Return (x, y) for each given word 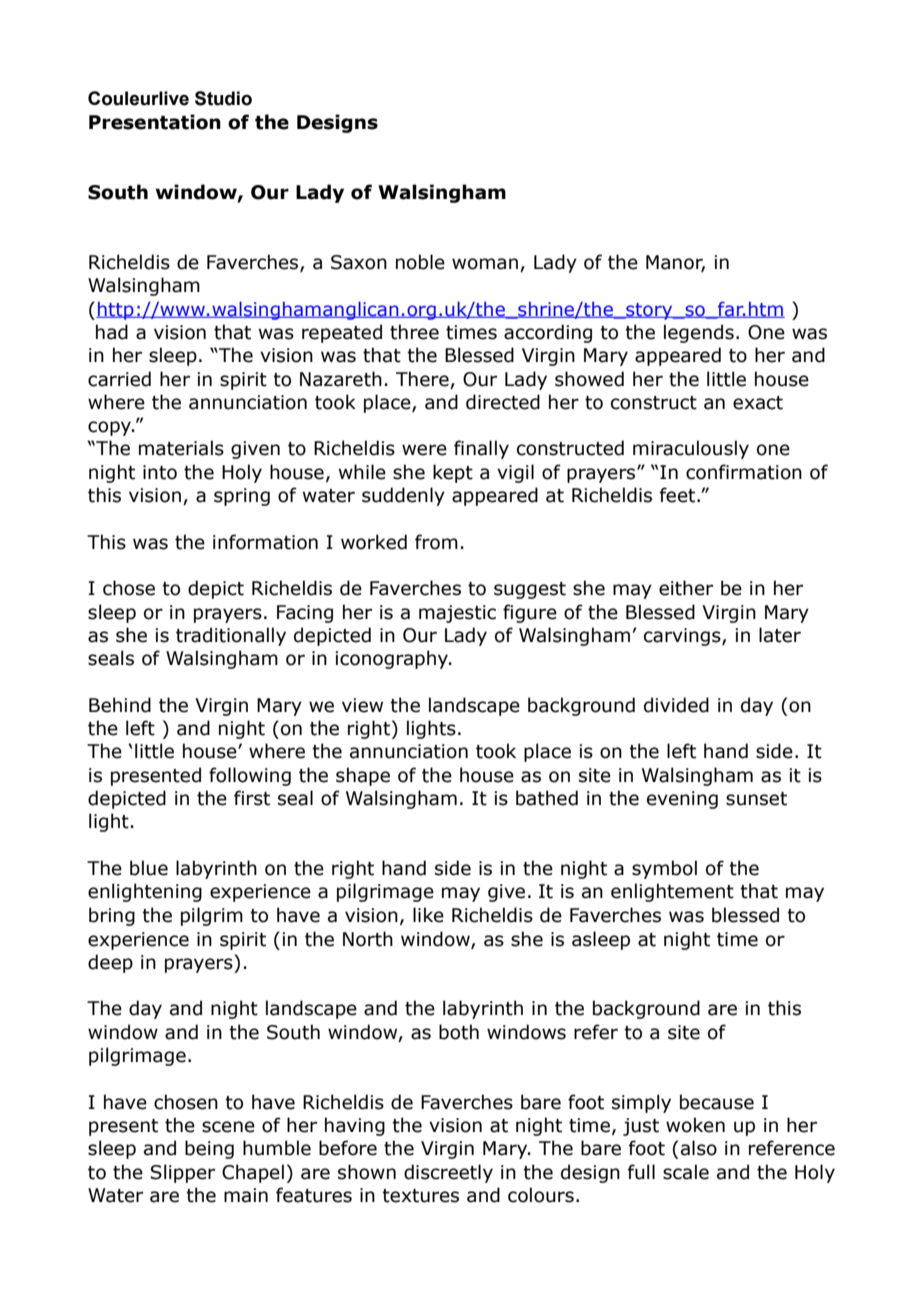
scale (686, 1172)
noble (420, 262)
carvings (683, 637)
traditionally (231, 636)
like (428, 915)
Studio (223, 98)
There (422, 379)
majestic (457, 614)
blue (149, 868)
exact (758, 403)
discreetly (448, 1173)
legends (699, 333)
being (209, 1149)
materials (181, 448)
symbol (664, 869)
